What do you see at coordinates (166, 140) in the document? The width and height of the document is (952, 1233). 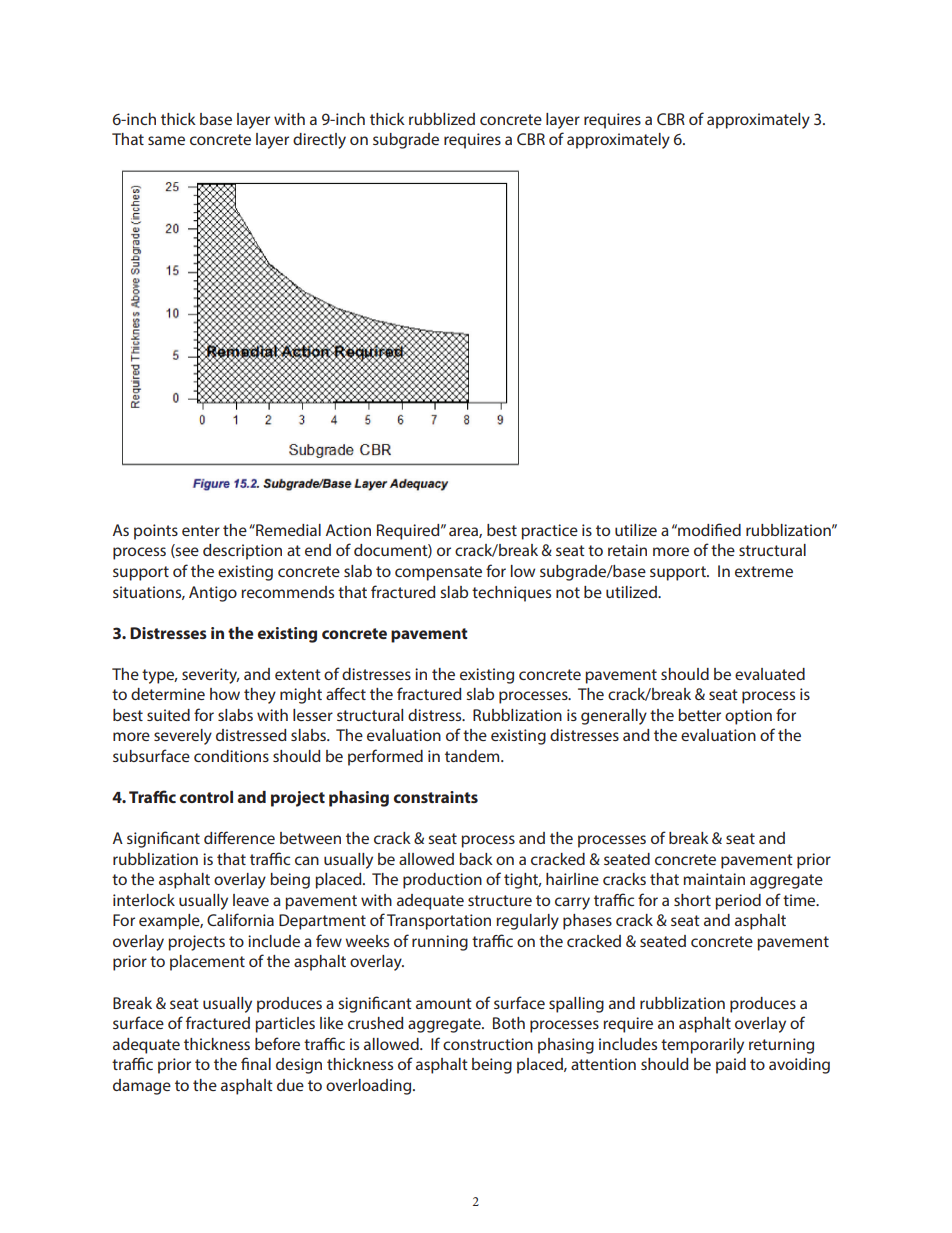 I see `same` at bounding box center [166, 140].
